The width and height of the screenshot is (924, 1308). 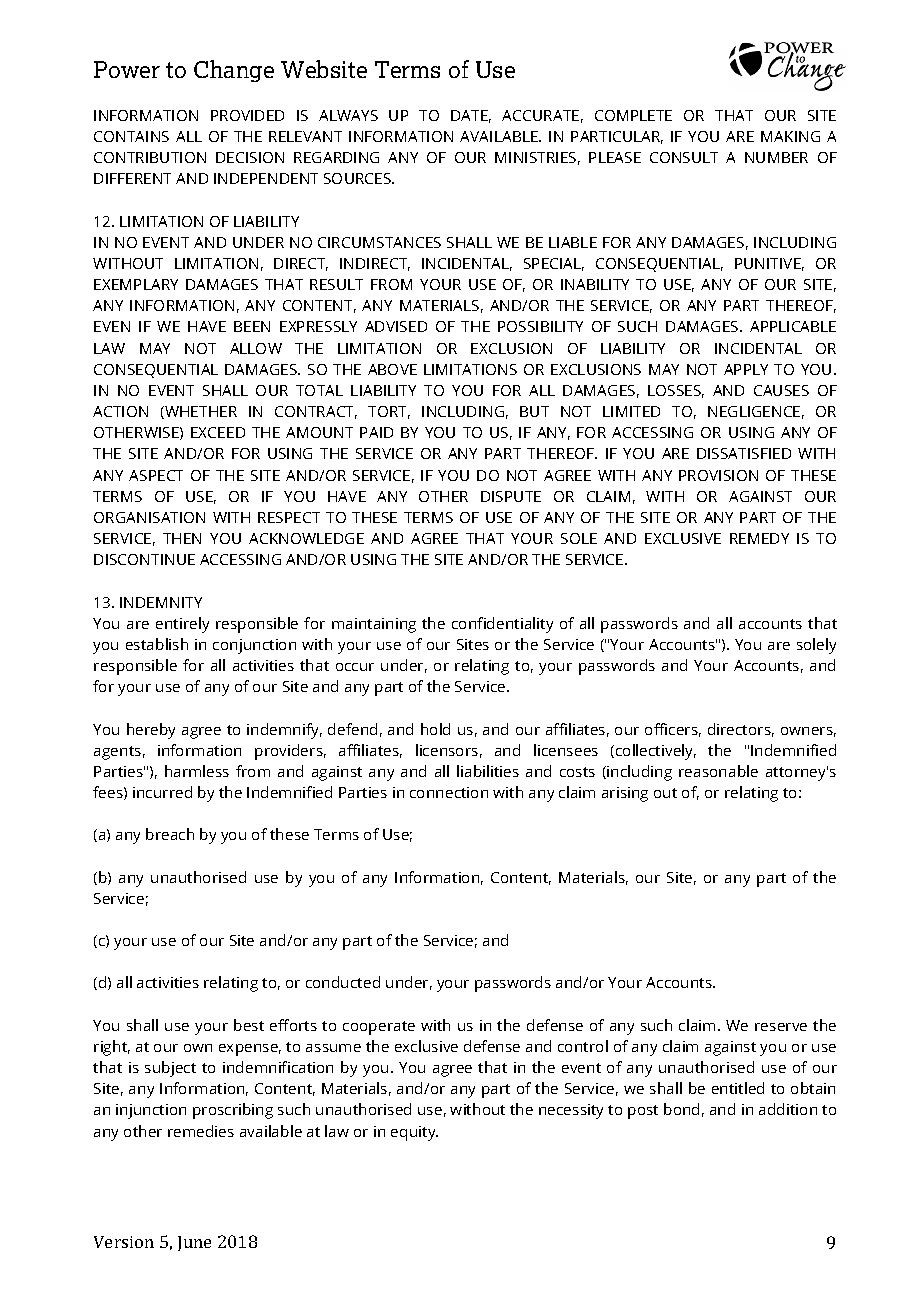 I want to click on conducted, so click(x=343, y=982).
